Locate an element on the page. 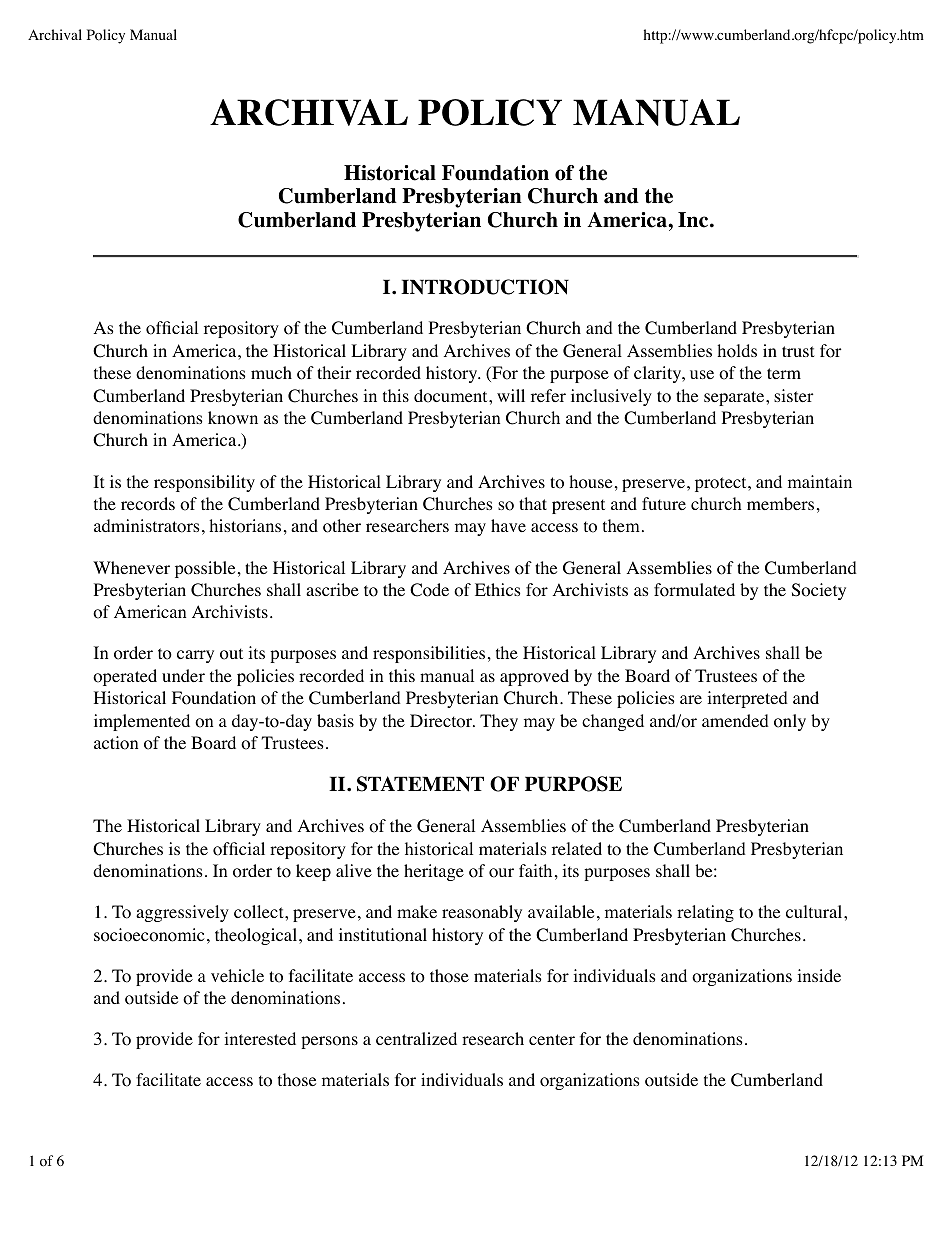  carry is located at coordinates (195, 656).
